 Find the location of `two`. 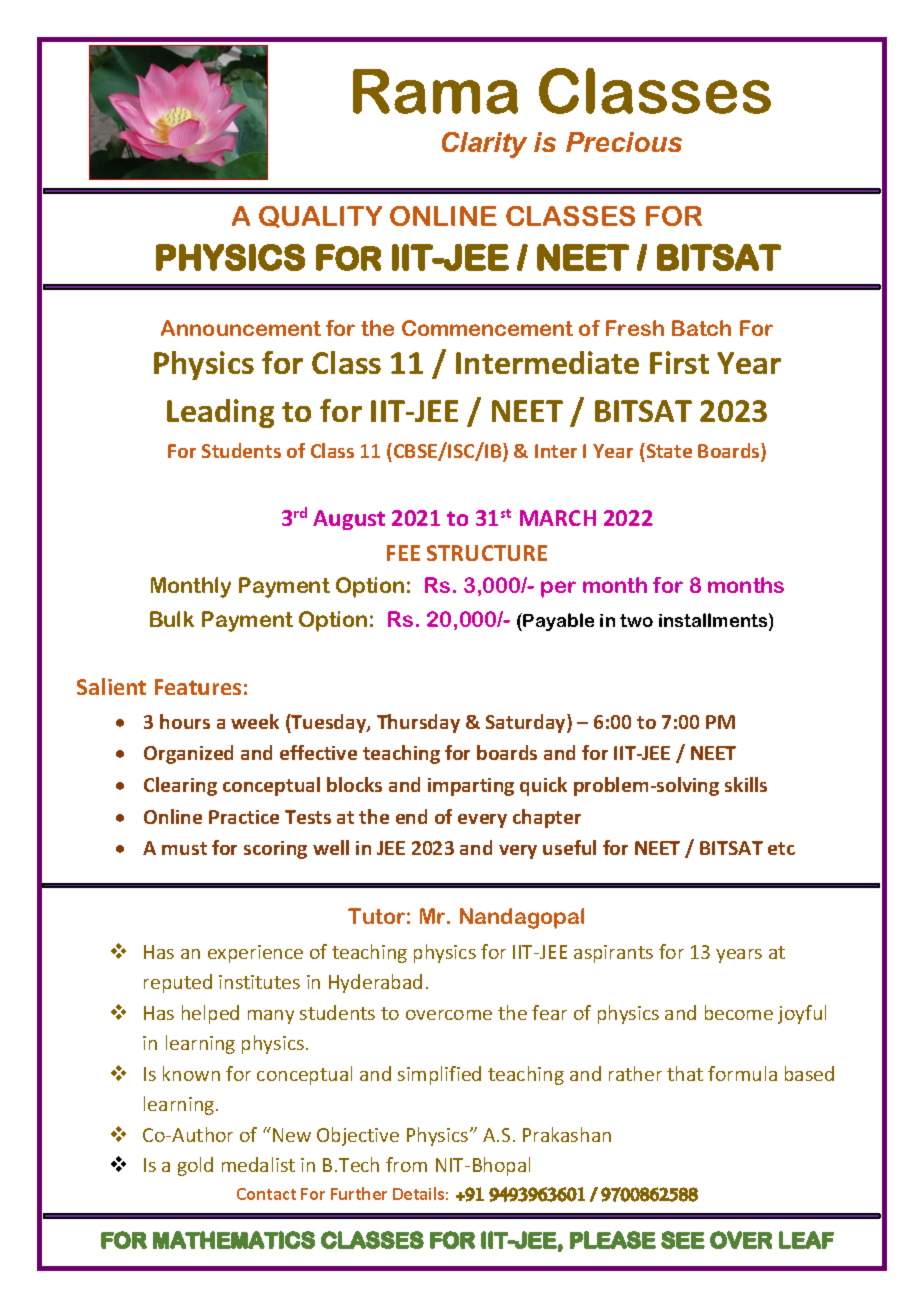

two is located at coordinates (636, 620).
